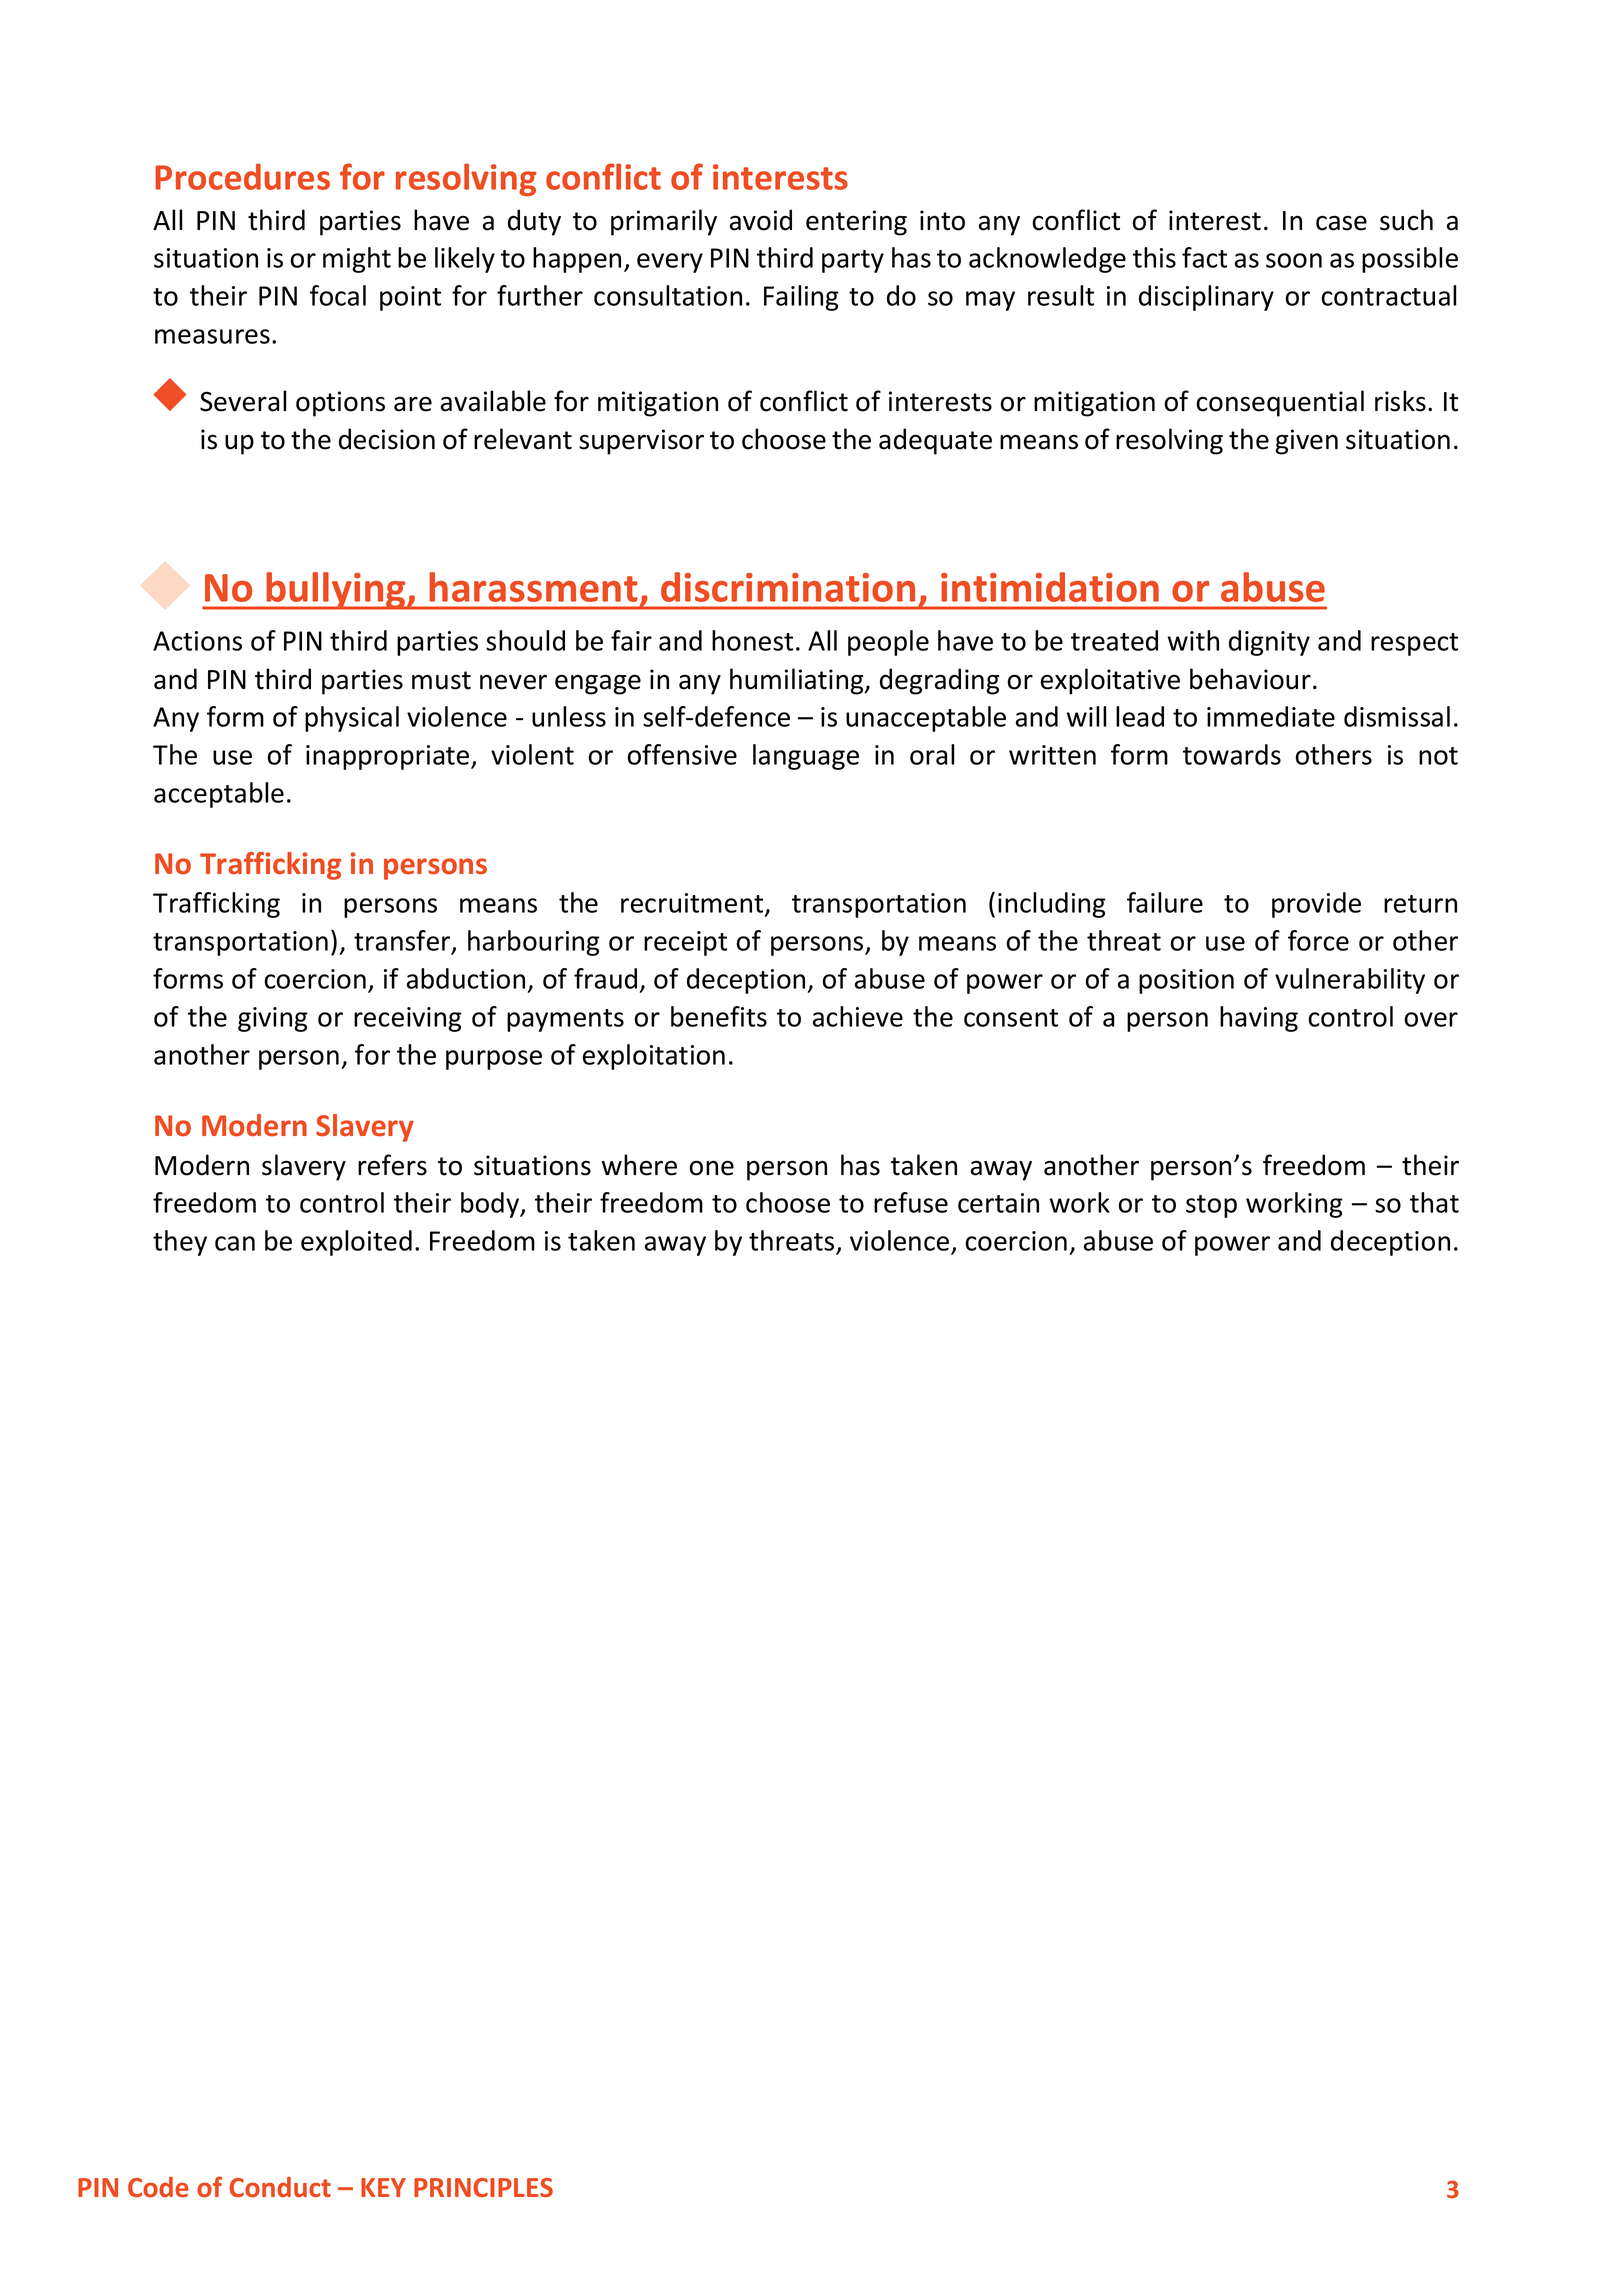 Image resolution: width=1613 pixels, height=2282 pixels. Describe the element at coordinates (483, 2187) in the screenshot. I see `PRINCIPLES` at that location.
